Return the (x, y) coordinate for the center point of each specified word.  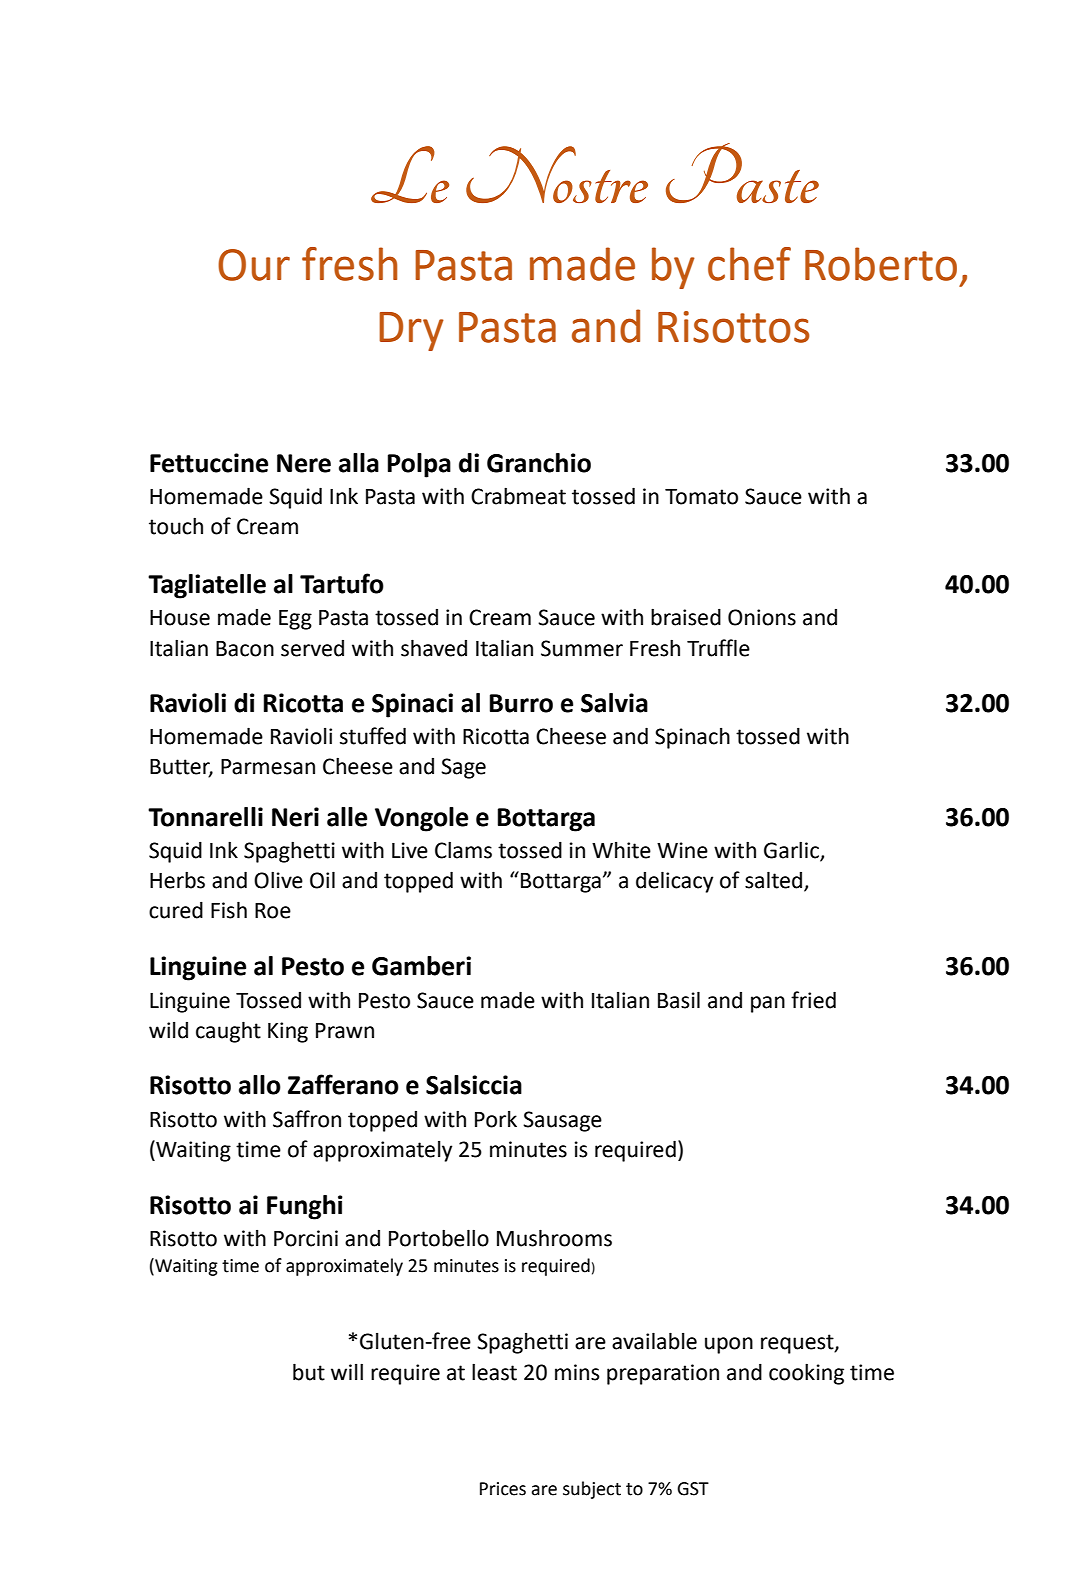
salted (775, 881)
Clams (463, 850)
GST (693, 1489)
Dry (411, 331)
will (347, 1371)
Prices (503, 1489)
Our (254, 265)
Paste (742, 173)
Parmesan (268, 767)
